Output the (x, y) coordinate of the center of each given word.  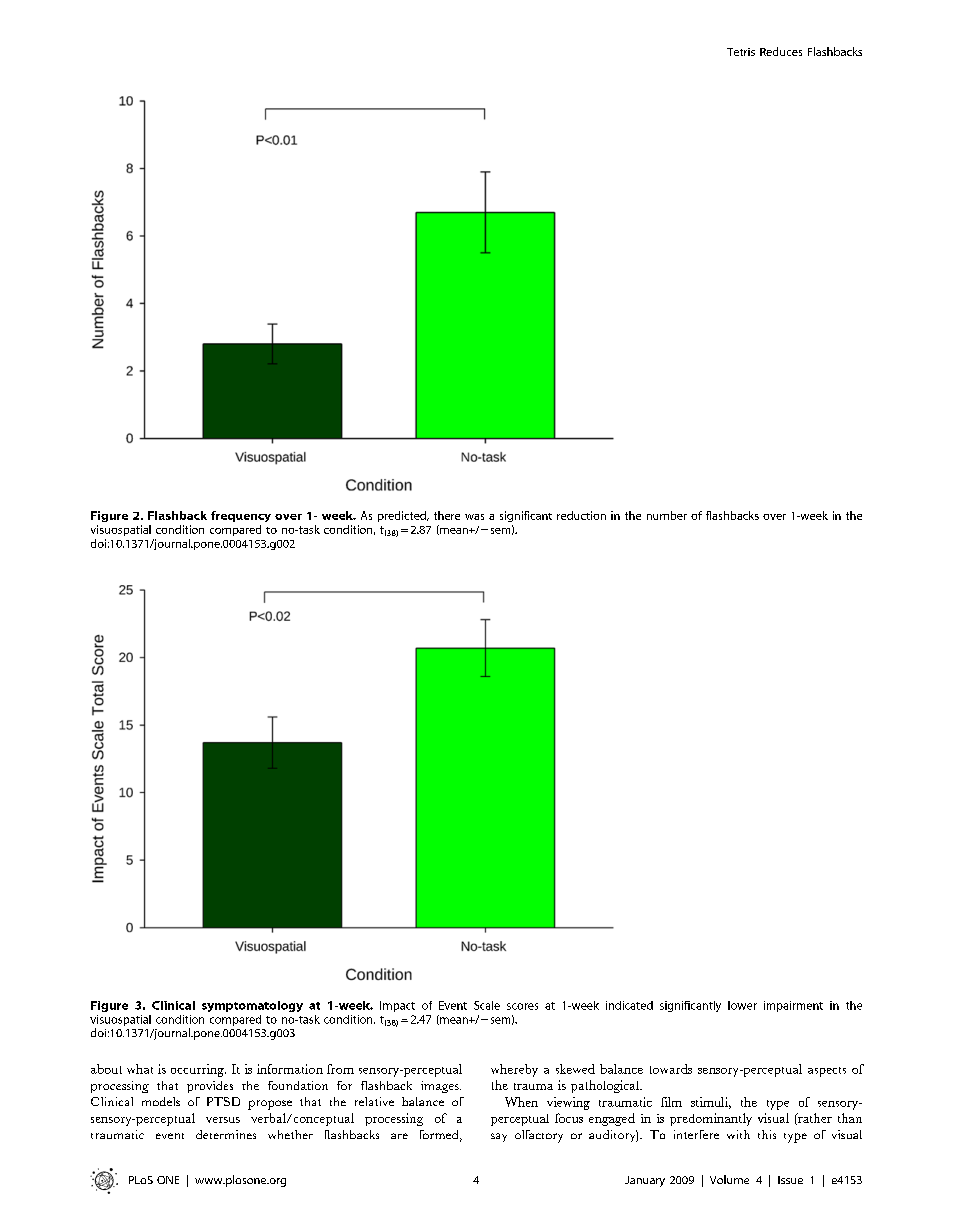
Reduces (781, 51)
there (447, 515)
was (474, 517)
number (667, 515)
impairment (793, 1006)
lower (742, 1005)
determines (226, 1134)
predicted (403, 516)
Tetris (741, 52)
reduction (581, 515)
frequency (241, 516)
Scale (487, 1005)
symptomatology (252, 1006)
